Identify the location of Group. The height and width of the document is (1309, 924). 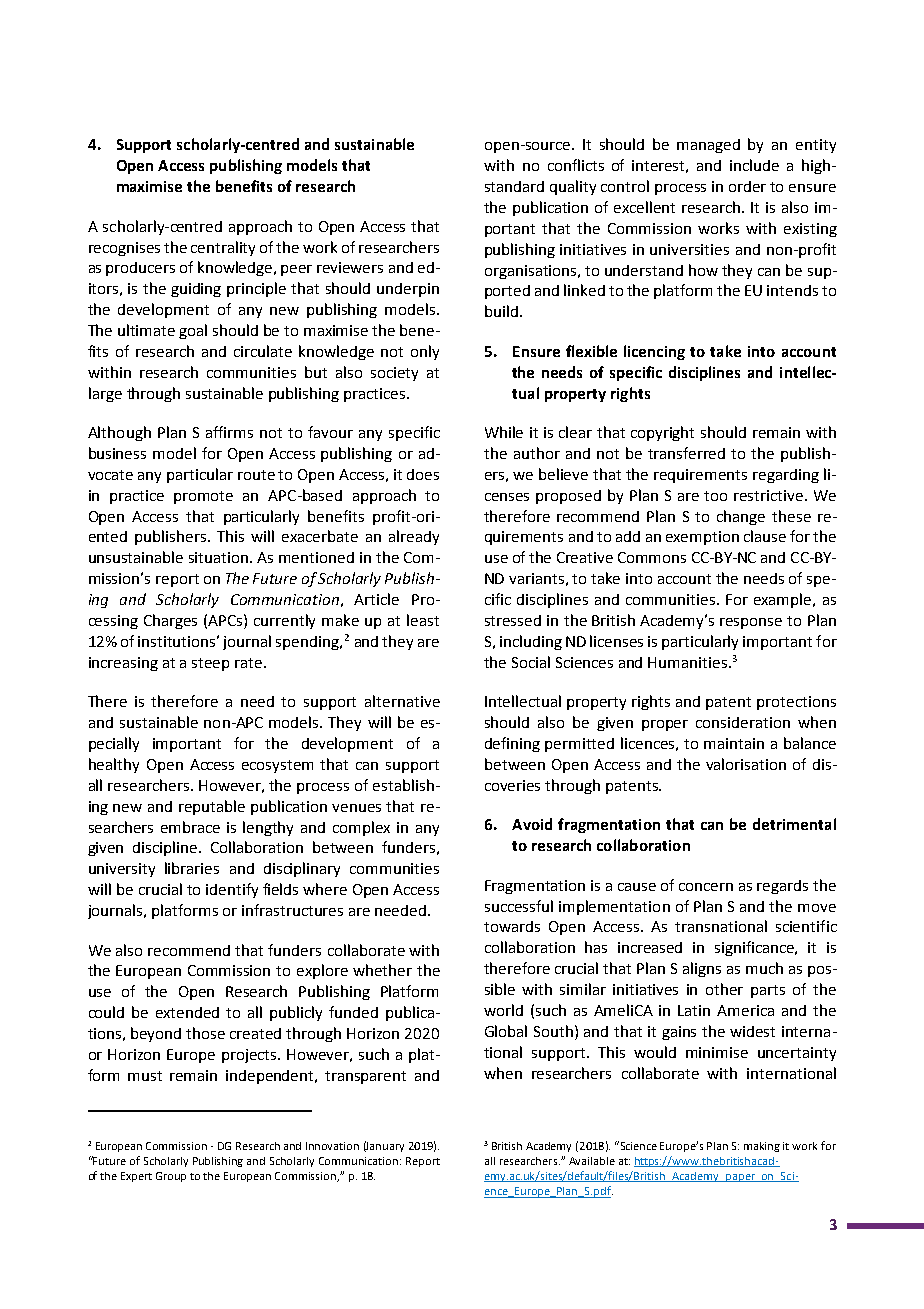
(171, 1177).
